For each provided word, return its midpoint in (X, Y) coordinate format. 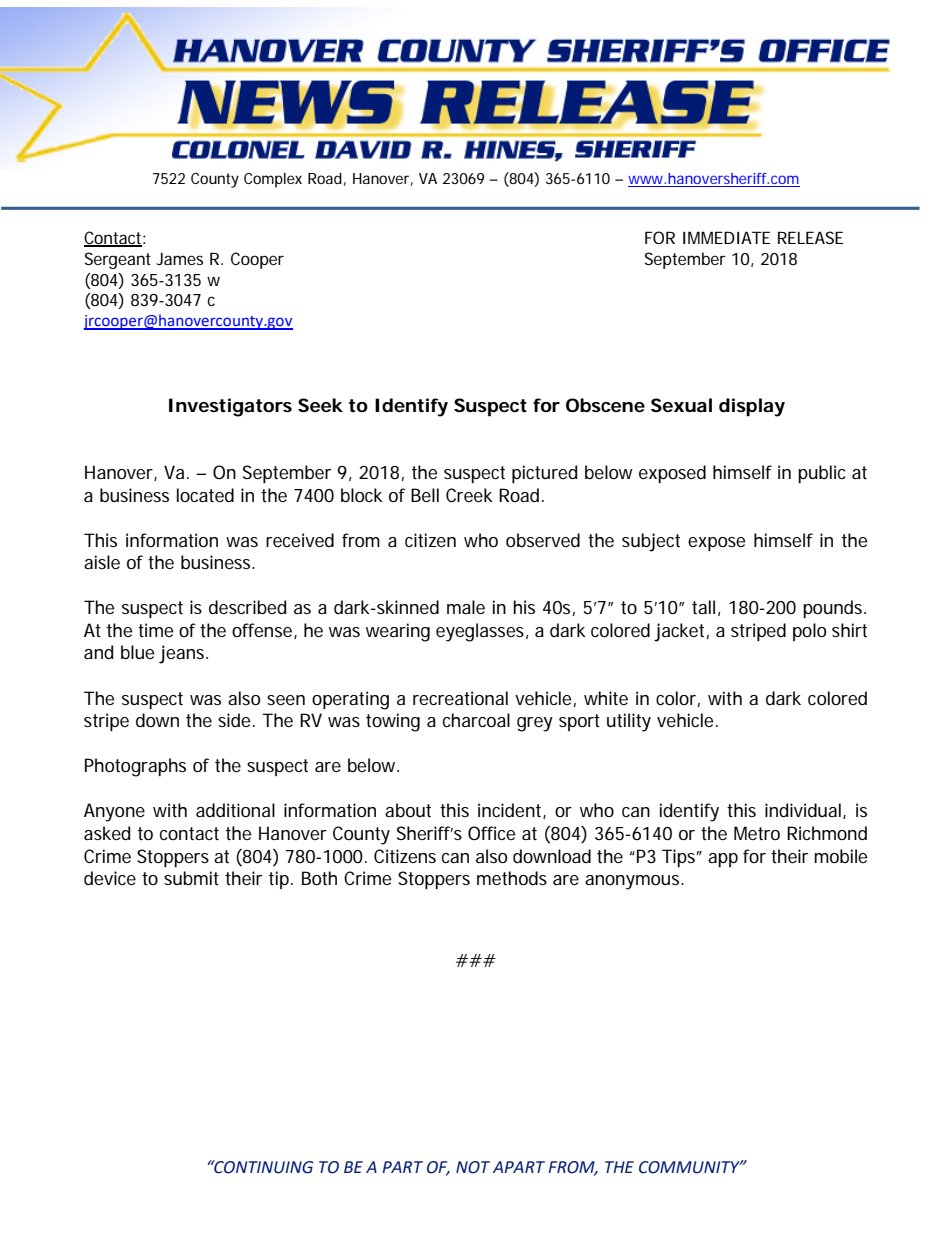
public (821, 474)
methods (512, 878)
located (205, 495)
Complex (273, 180)
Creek (469, 495)
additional (235, 810)
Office (491, 833)
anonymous (634, 882)
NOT (473, 1167)
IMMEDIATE (726, 237)
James (179, 259)
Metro (757, 833)
